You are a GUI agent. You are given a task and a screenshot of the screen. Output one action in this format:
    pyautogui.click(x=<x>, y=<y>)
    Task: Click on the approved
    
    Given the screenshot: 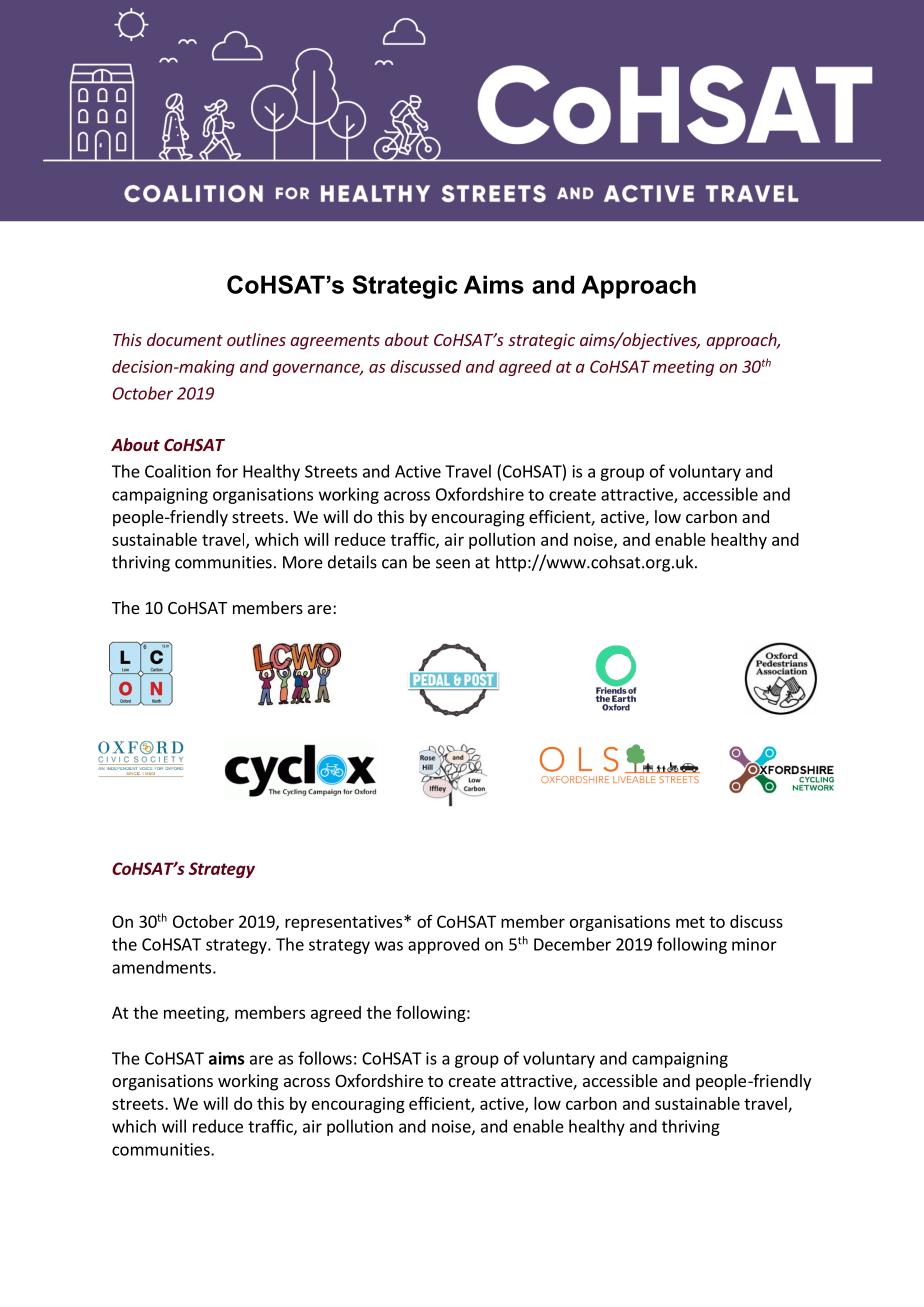 What is the action you would take?
    pyautogui.click(x=443, y=945)
